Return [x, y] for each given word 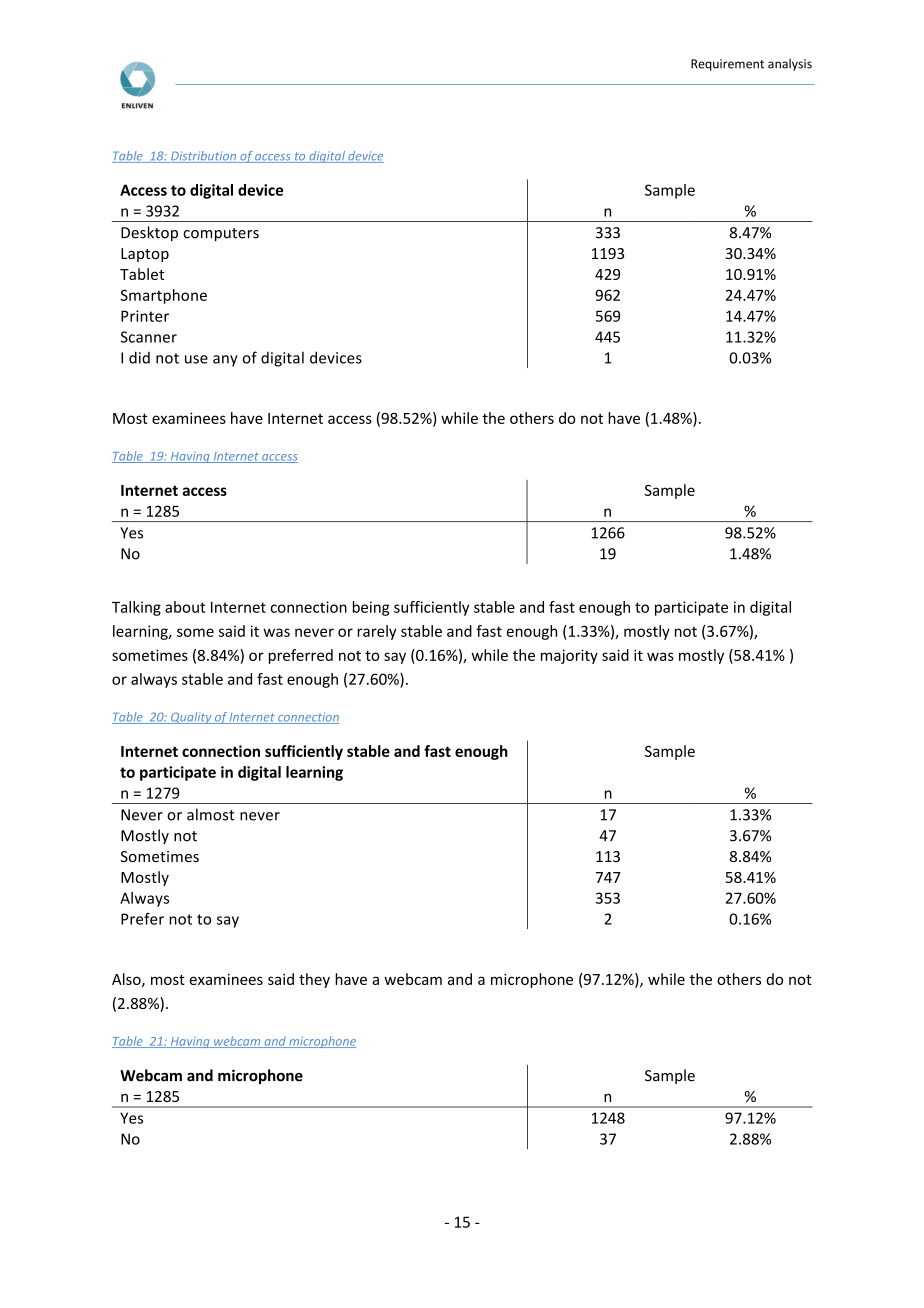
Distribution [204, 157]
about [185, 607]
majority [569, 656]
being [371, 608]
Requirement [727, 65]
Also [127, 980]
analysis [790, 65]
